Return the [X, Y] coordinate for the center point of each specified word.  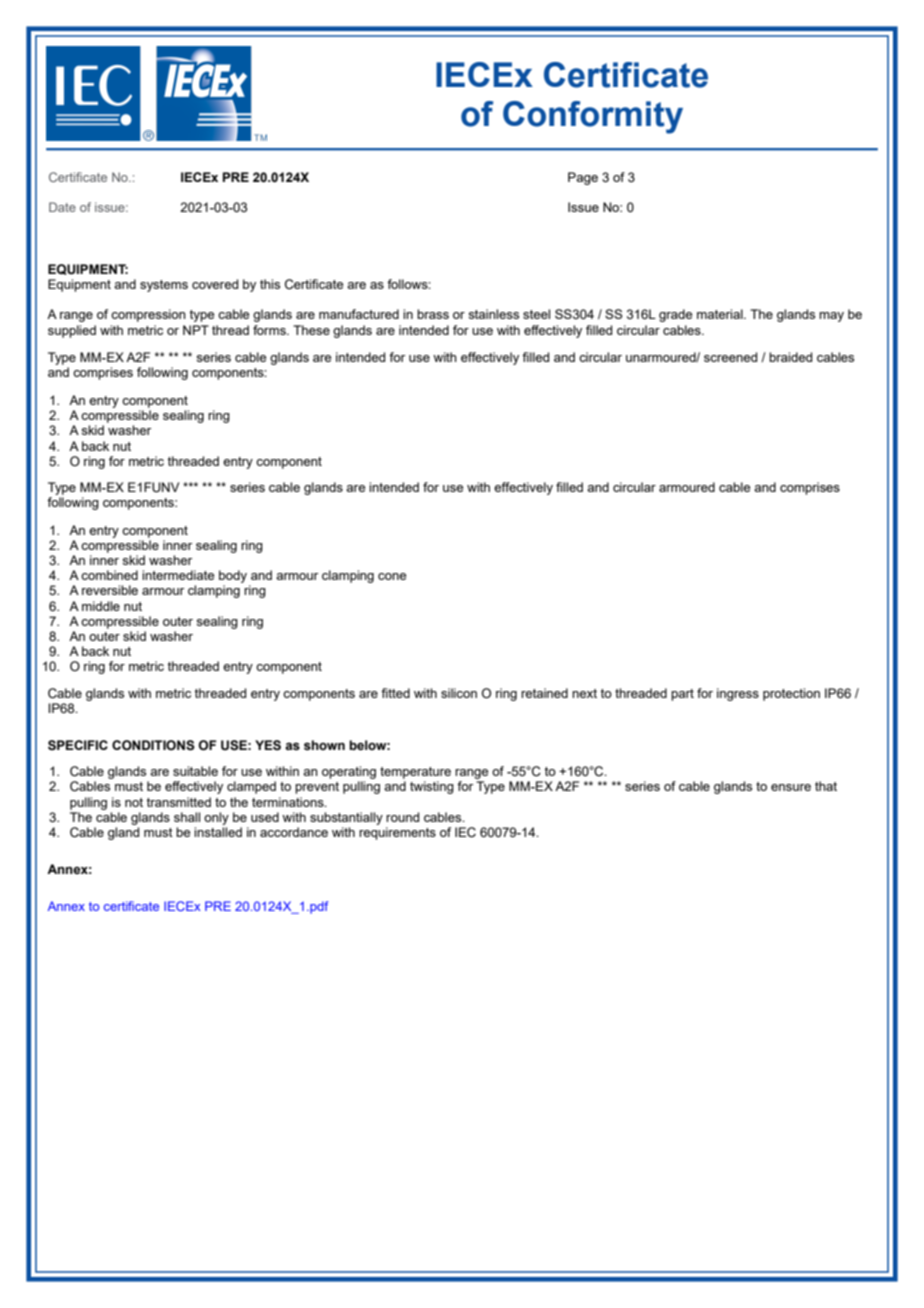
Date [62, 207]
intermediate [178, 575]
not [134, 802]
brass [433, 314]
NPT [196, 330]
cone [392, 576]
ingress [738, 694]
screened [730, 357]
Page [583, 178]
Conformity [593, 117]
